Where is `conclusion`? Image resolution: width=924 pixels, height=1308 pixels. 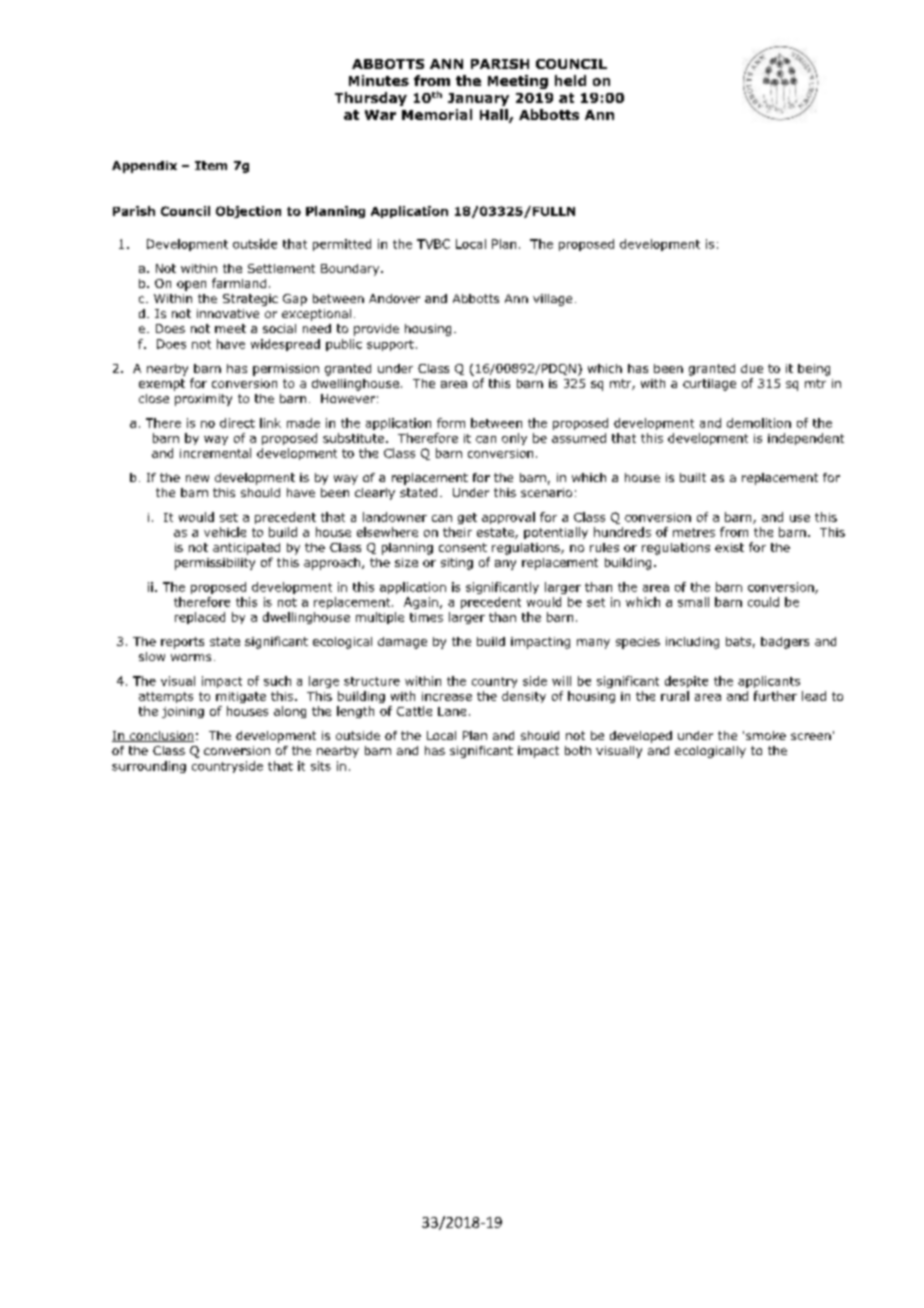 conclusion is located at coordinates (160, 736).
